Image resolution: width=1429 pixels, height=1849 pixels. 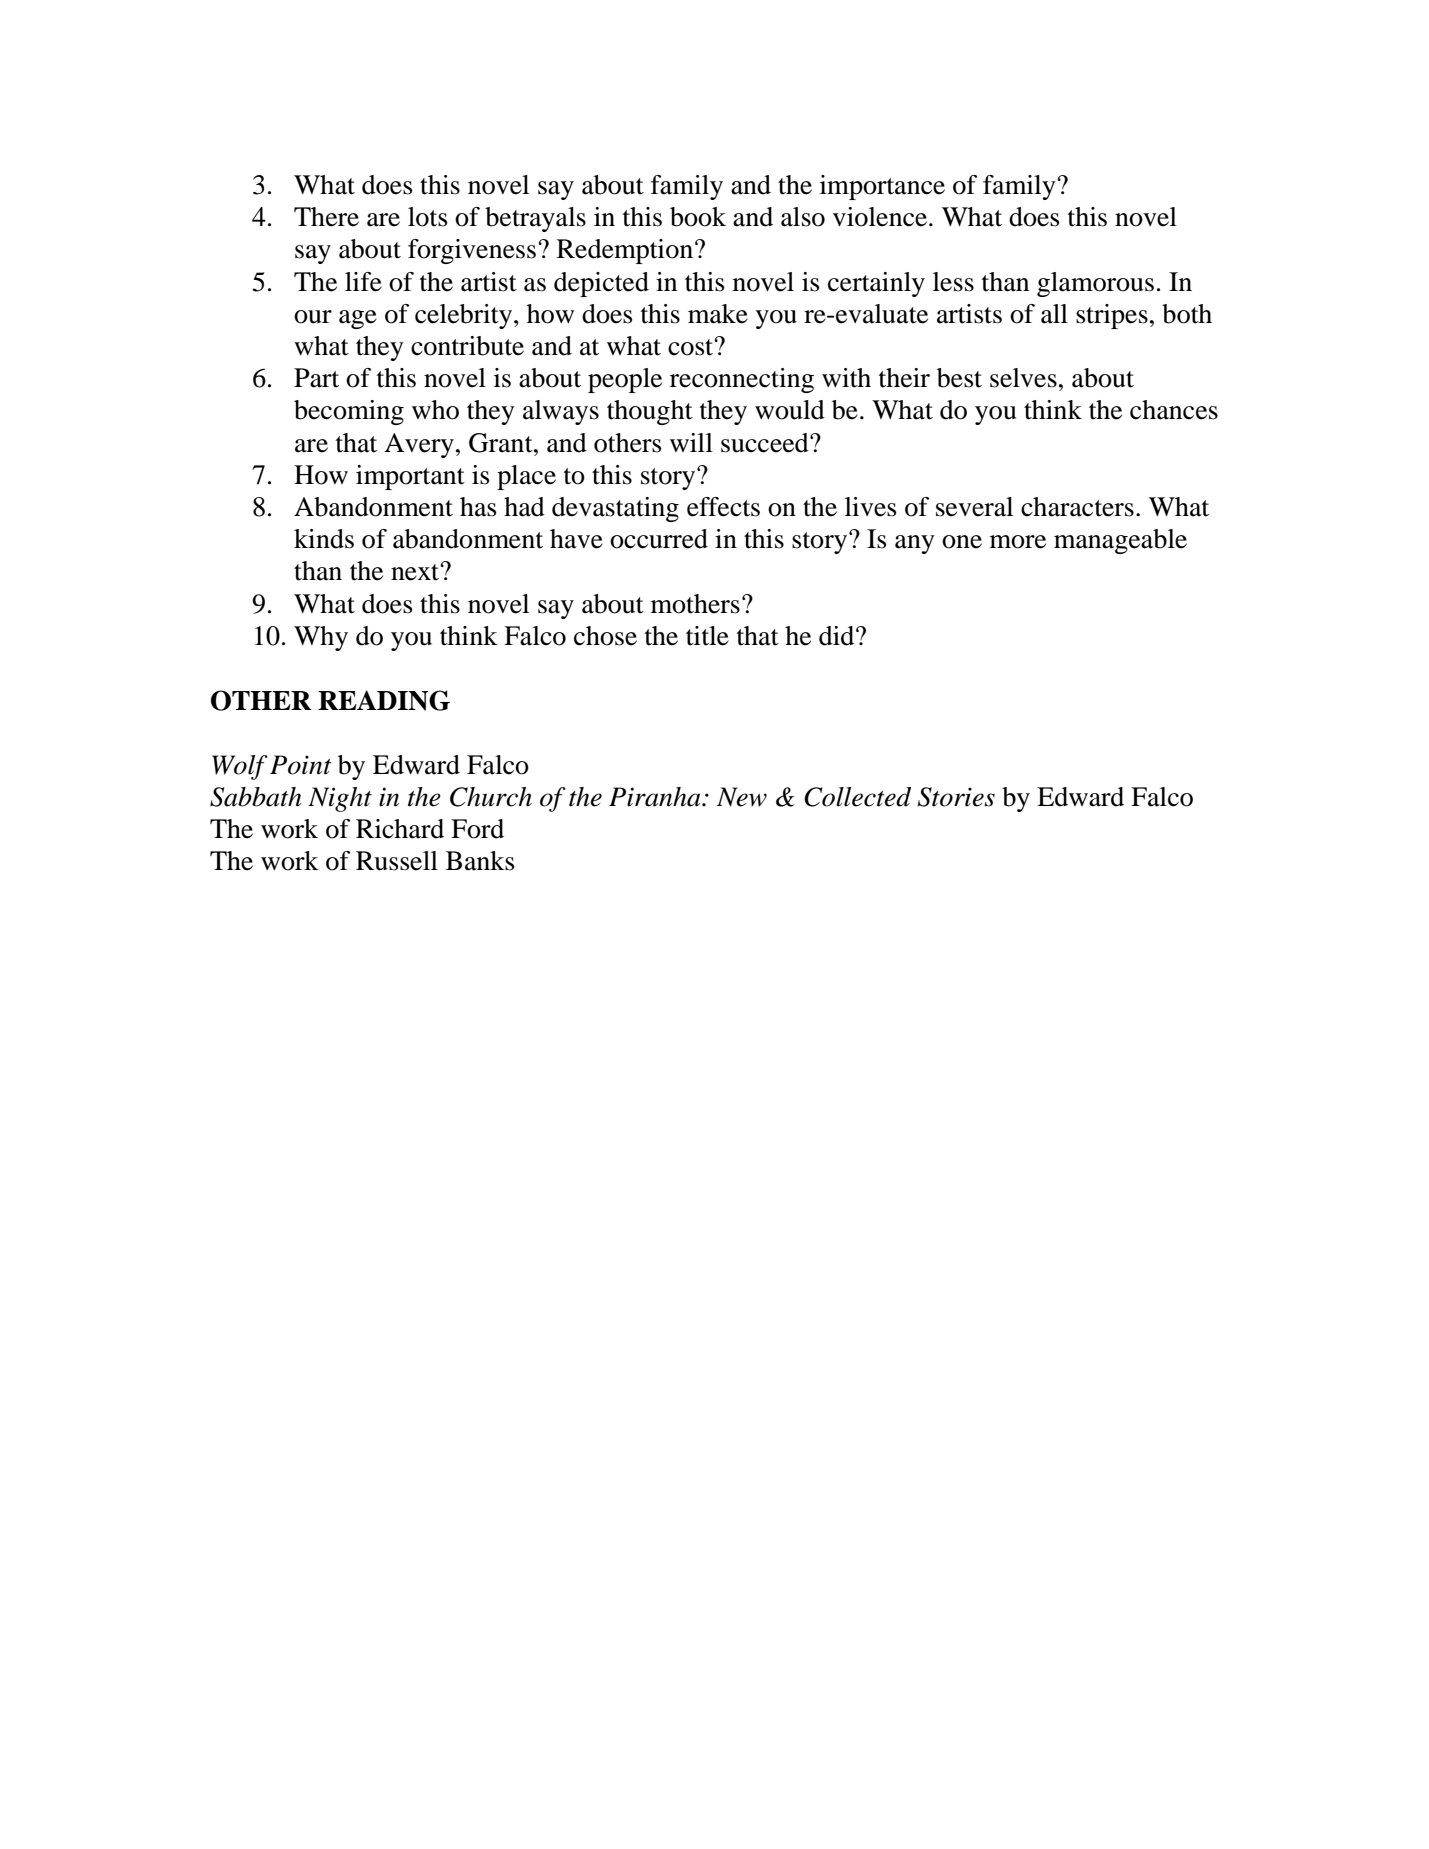 What do you see at coordinates (881, 217) in the document?
I see `violence` at bounding box center [881, 217].
